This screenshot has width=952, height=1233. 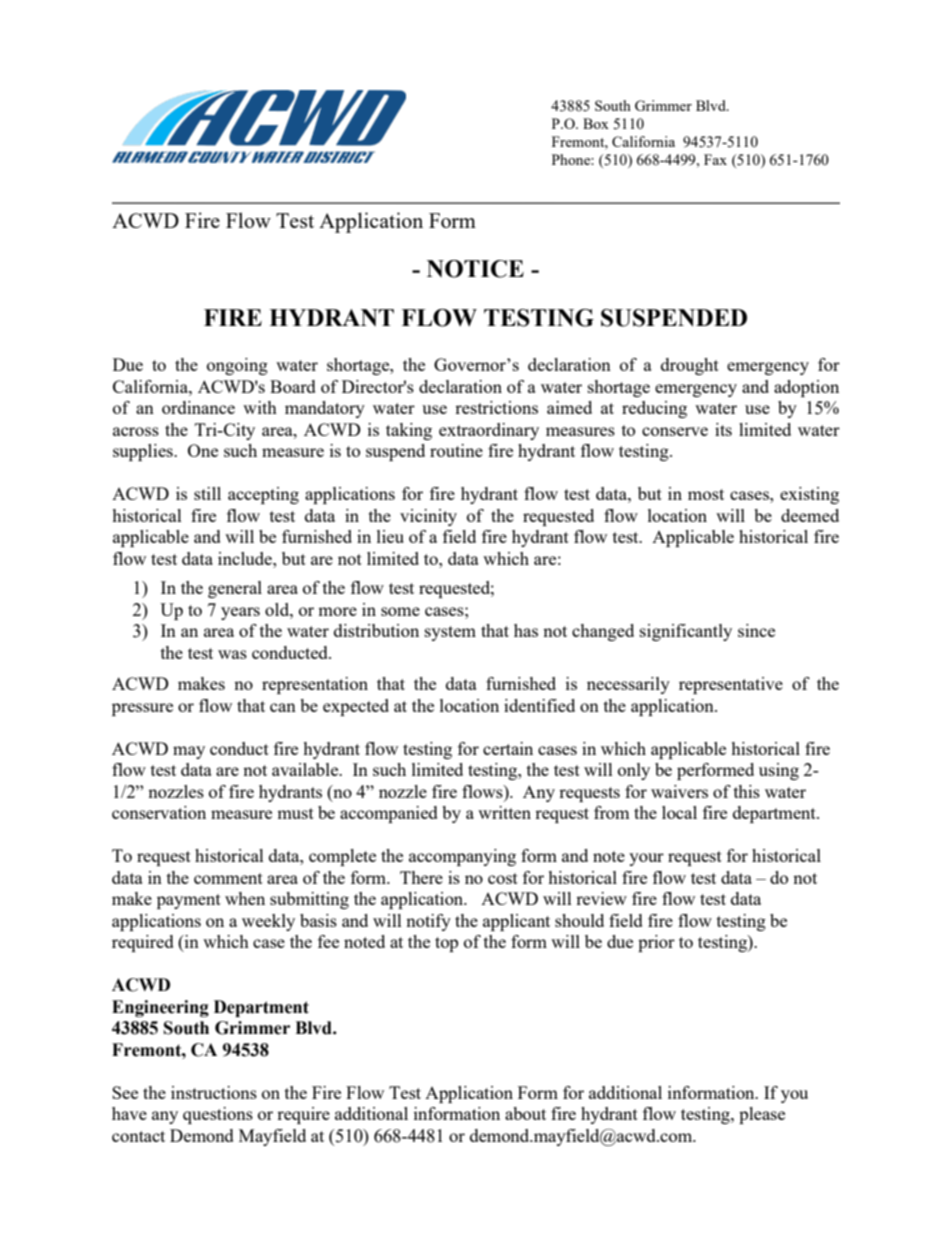 What do you see at coordinates (596, 123) in the screenshot?
I see `Box` at bounding box center [596, 123].
